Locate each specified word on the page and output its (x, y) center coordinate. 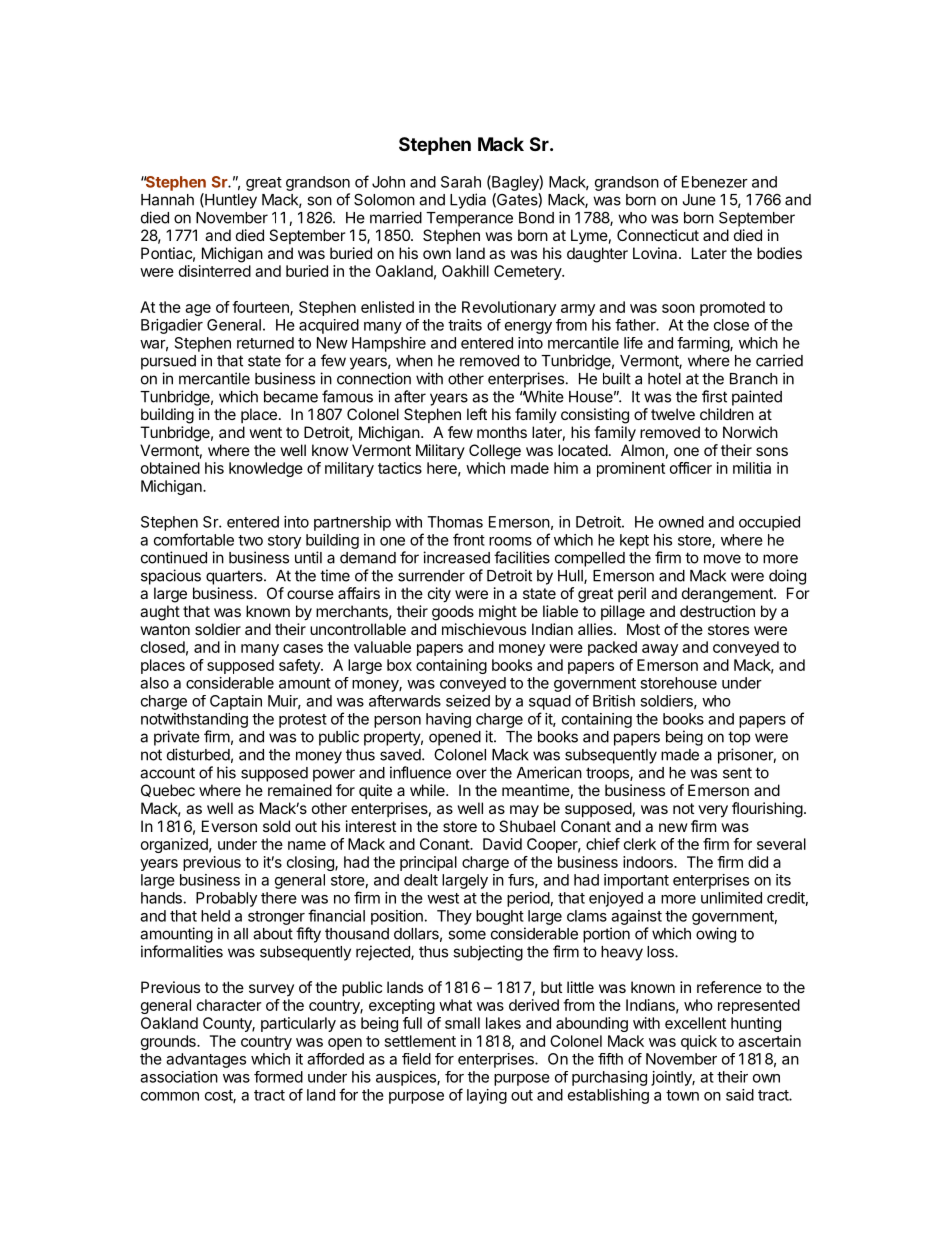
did (758, 862)
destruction (717, 611)
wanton (165, 629)
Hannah (167, 200)
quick (699, 1042)
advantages (206, 1060)
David (502, 844)
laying (487, 1096)
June (699, 200)
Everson (229, 826)
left (477, 414)
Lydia (468, 201)
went (265, 432)
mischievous (484, 629)
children (727, 414)
